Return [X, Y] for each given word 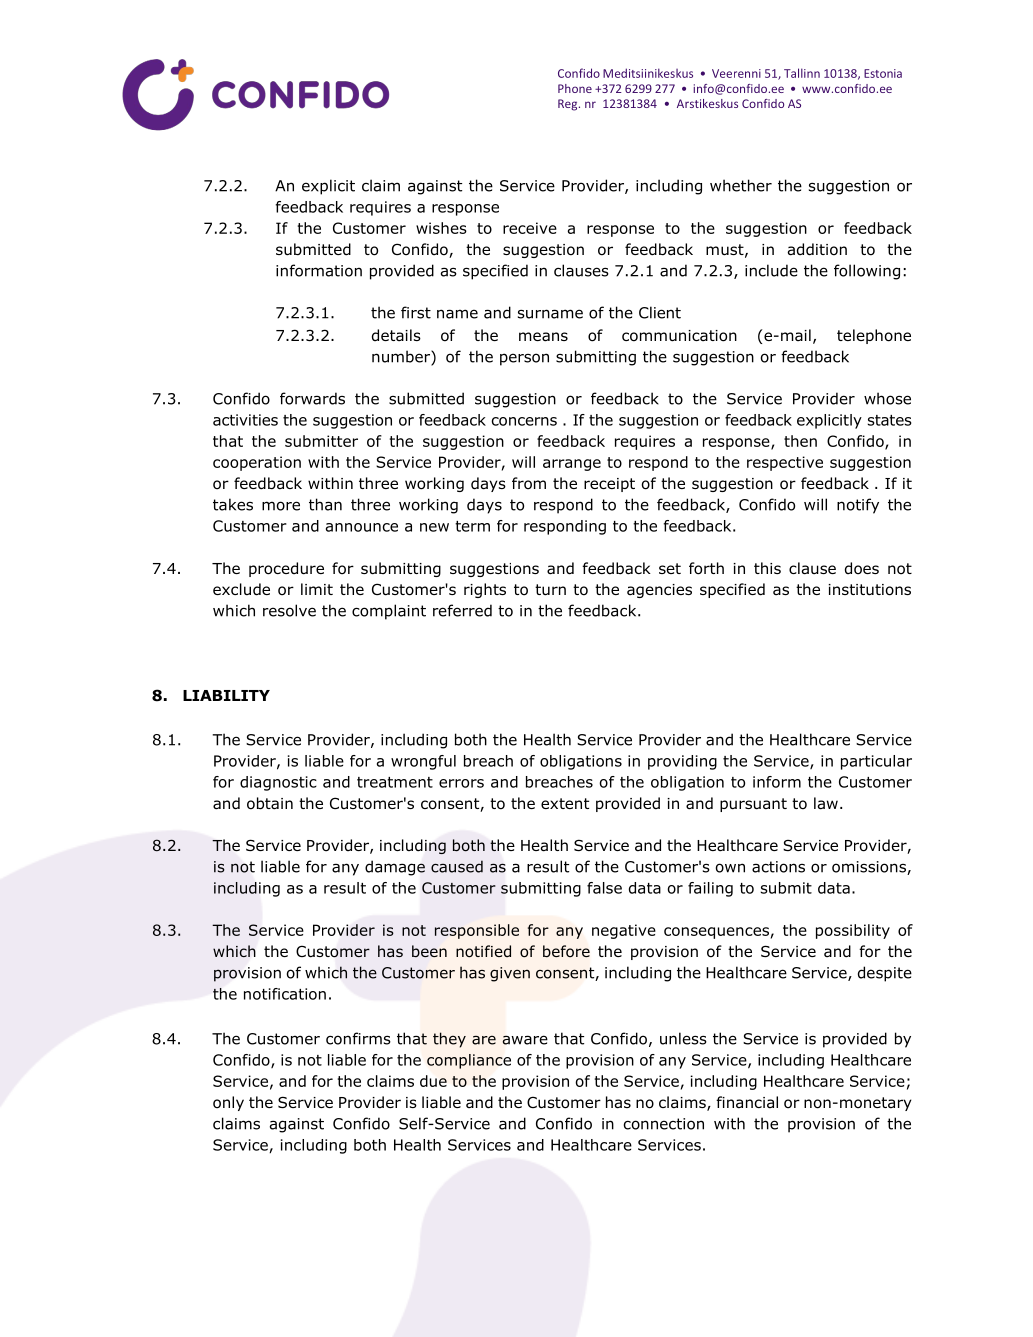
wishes [441, 228]
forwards [312, 398]
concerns [524, 421]
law [826, 803]
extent [565, 803]
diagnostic [278, 783]
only [228, 1103]
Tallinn [802, 73]
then [800, 441]
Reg [569, 105]
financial [747, 1102]
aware [525, 1040]
